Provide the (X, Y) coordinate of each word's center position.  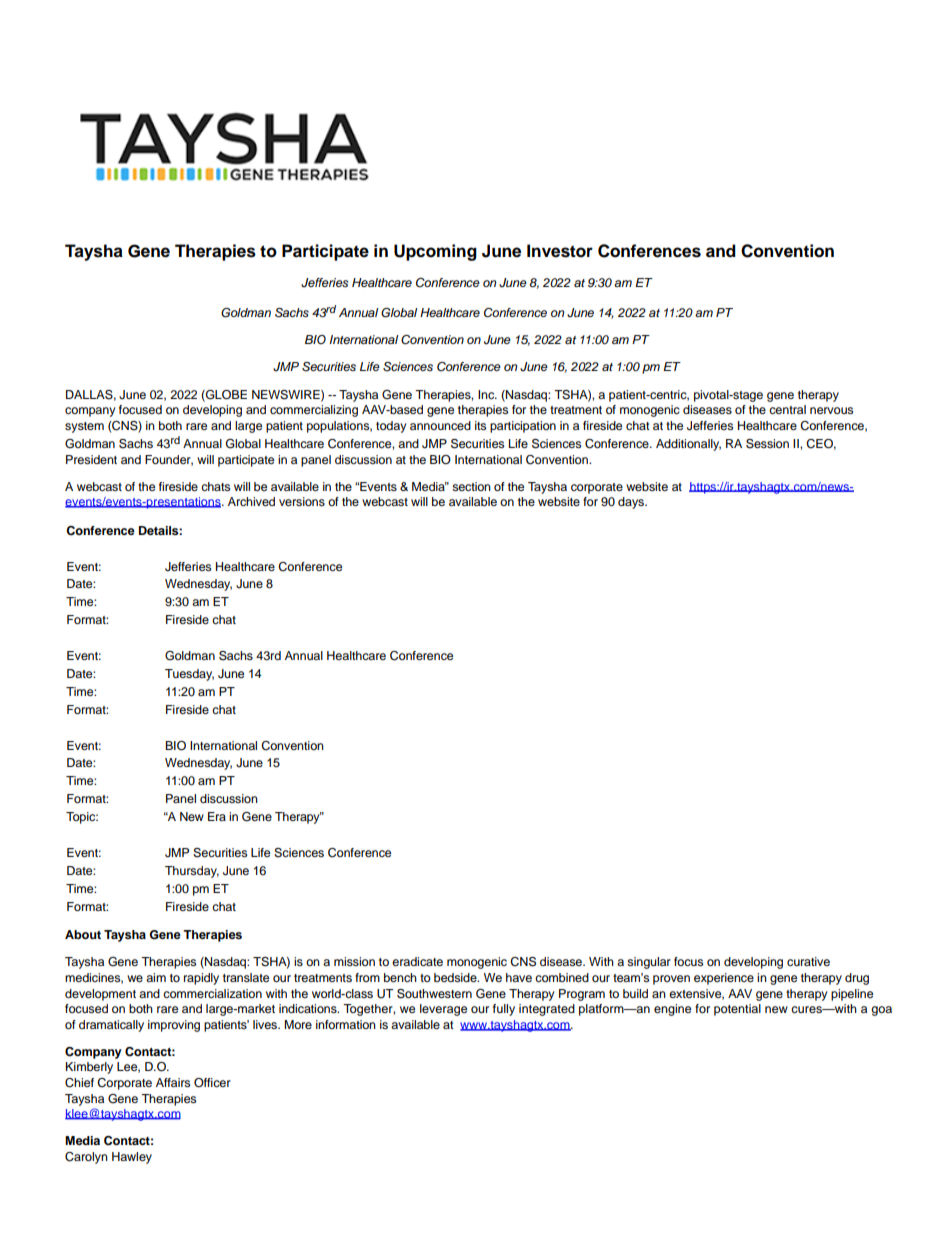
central (787, 409)
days (632, 503)
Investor (560, 251)
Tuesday (189, 675)
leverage (443, 1010)
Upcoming (435, 252)
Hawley (132, 1158)
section (471, 486)
